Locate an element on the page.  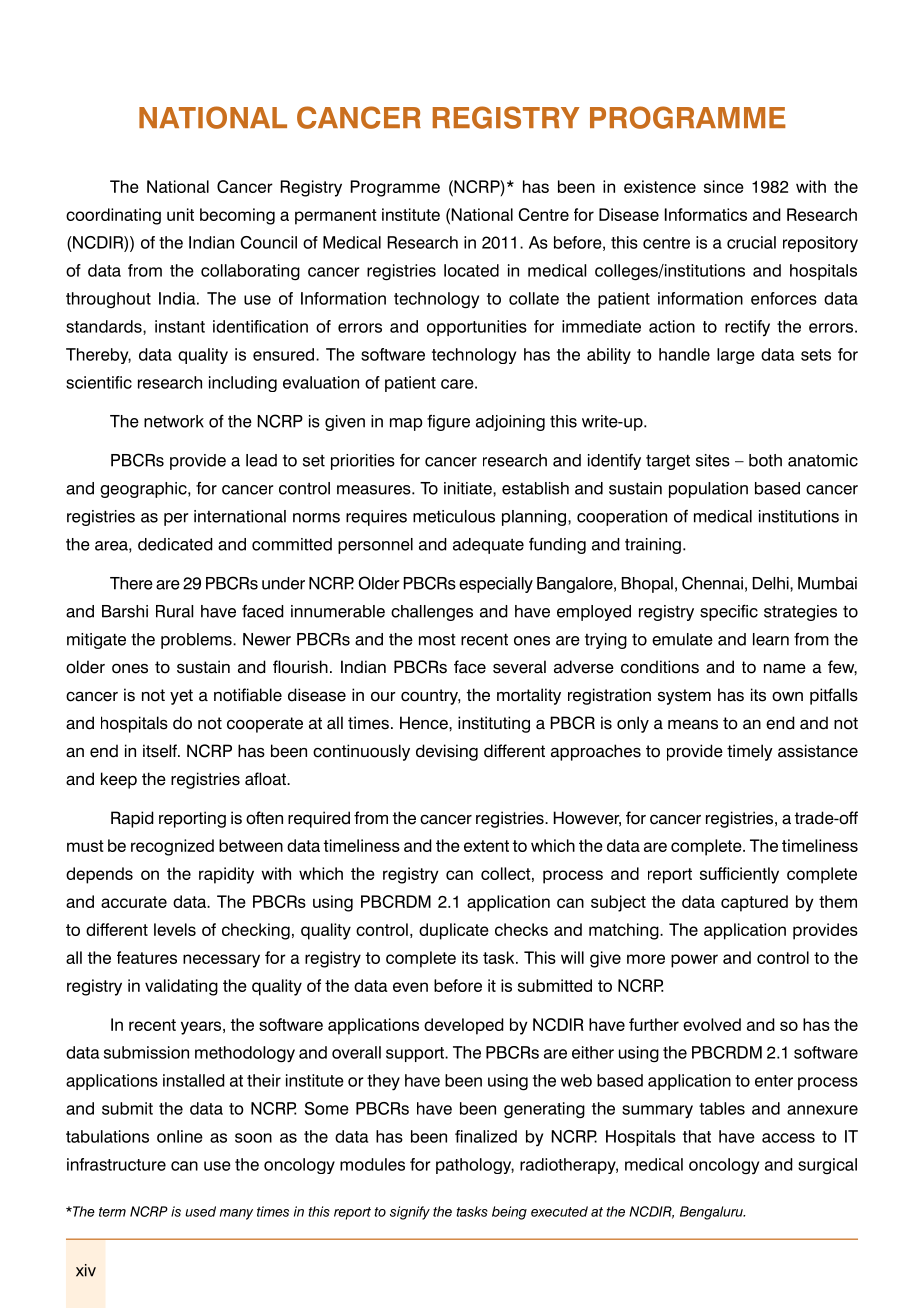
instituting is located at coordinates (494, 724).
